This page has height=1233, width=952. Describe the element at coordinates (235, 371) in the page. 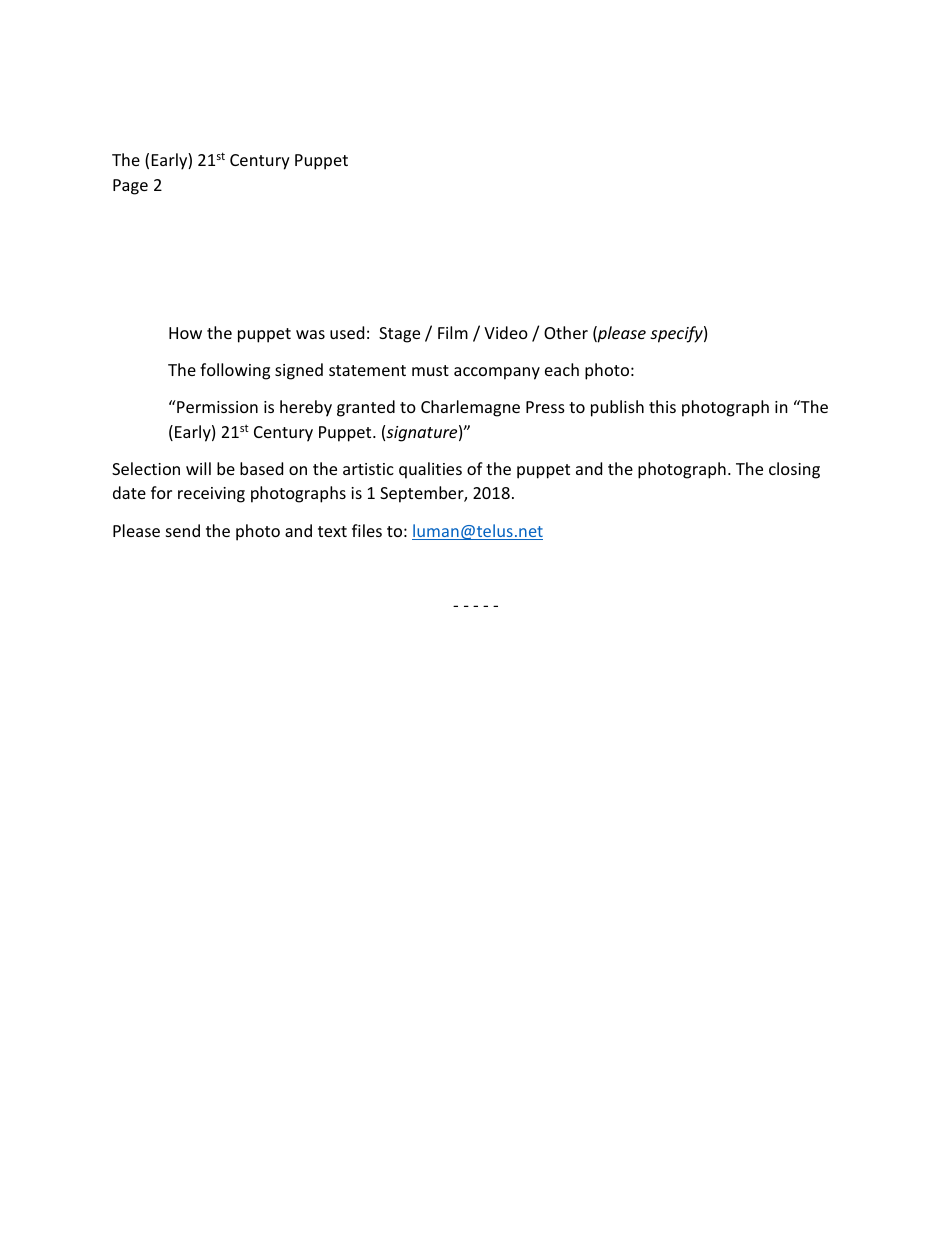

I see `following` at that location.
